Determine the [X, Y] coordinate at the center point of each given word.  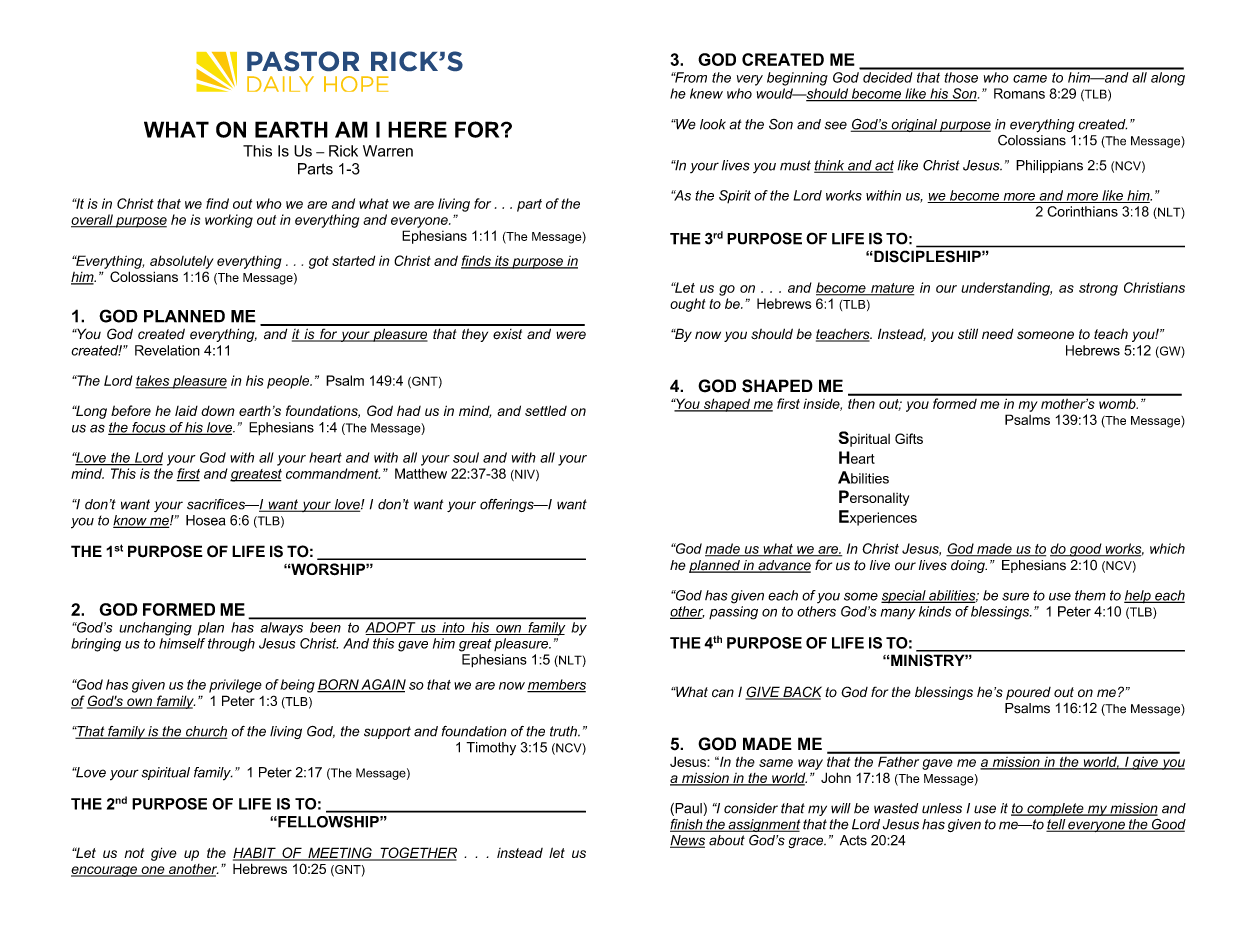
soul [466, 457]
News [687, 841]
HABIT [255, 853]
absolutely [182, 262]
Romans [1019, 93]
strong [1098, 289]
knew [706, 93]
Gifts [909, 438]
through [231, 645]
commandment [333, 473]
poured [1028, 693]
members [556, 685]
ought [688, 305]
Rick [343, 151]
